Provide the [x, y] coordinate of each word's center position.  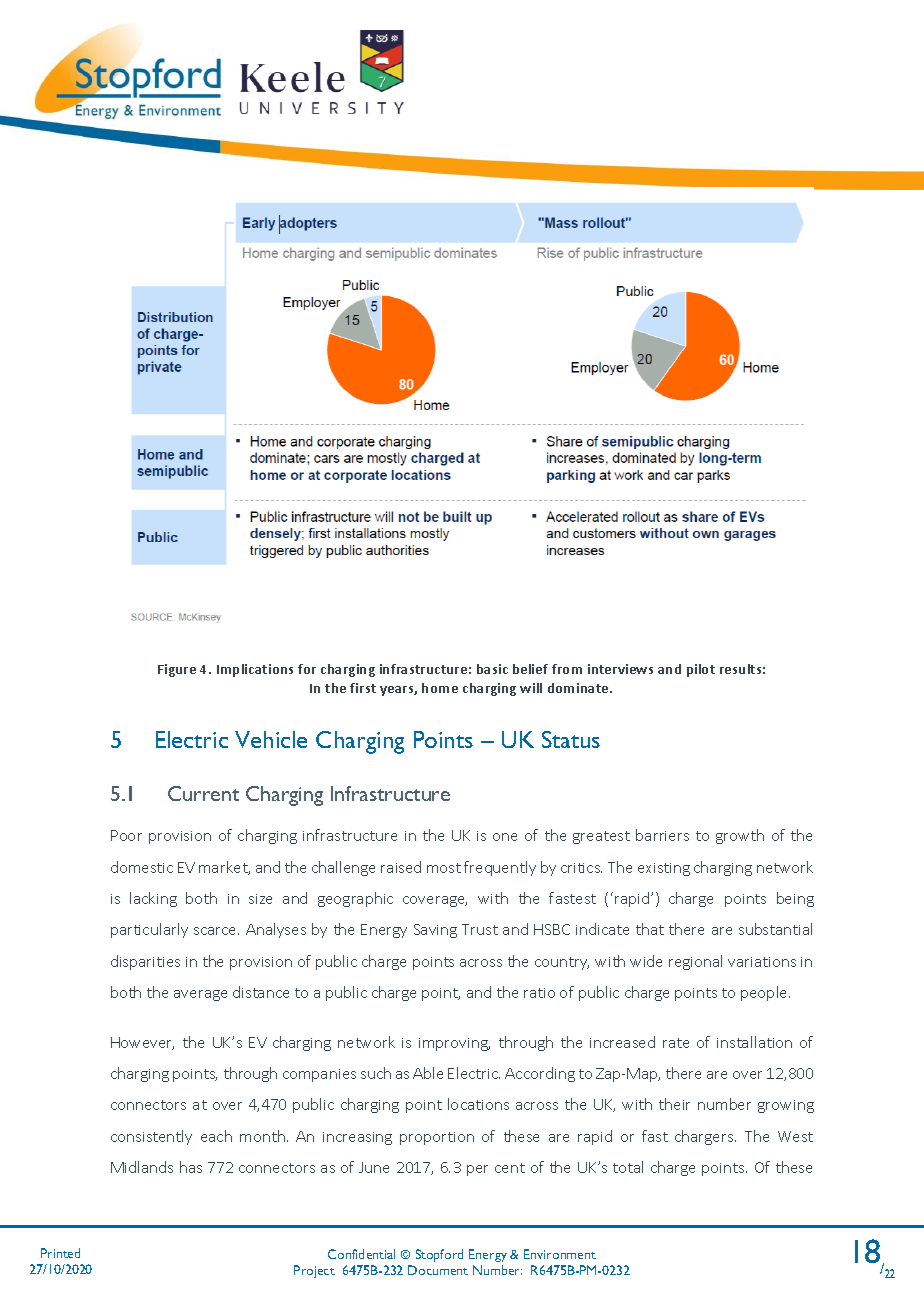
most [444, 868]
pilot [701, 670]
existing [664, 869]
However [142, 1043]
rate [676, 1043]
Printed [60, 1253]
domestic [142, 867]
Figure [177, 670]
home [440, 688]
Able [428, 1073]
